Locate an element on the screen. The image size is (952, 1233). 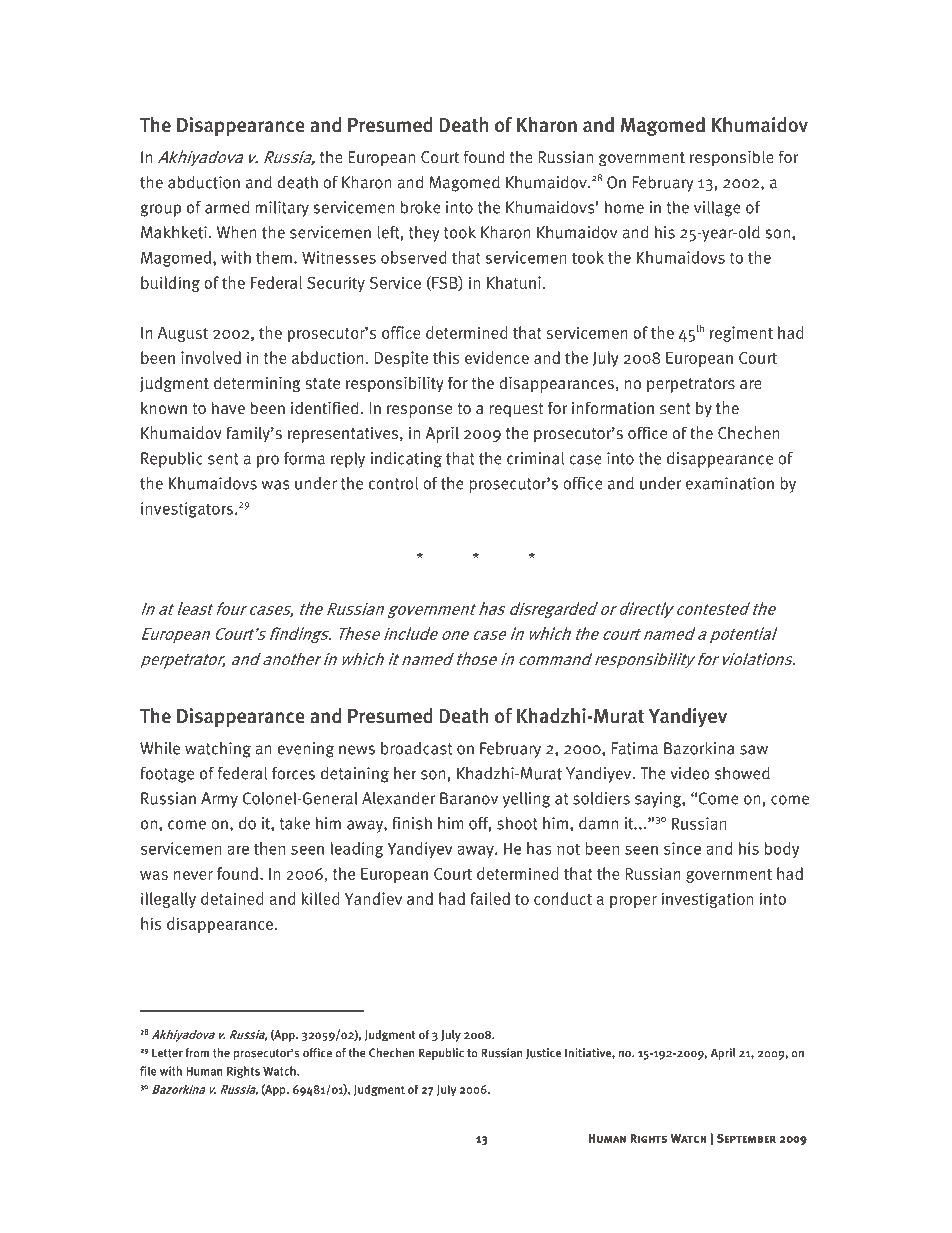
investigation is located at coordinates (707, 900).
